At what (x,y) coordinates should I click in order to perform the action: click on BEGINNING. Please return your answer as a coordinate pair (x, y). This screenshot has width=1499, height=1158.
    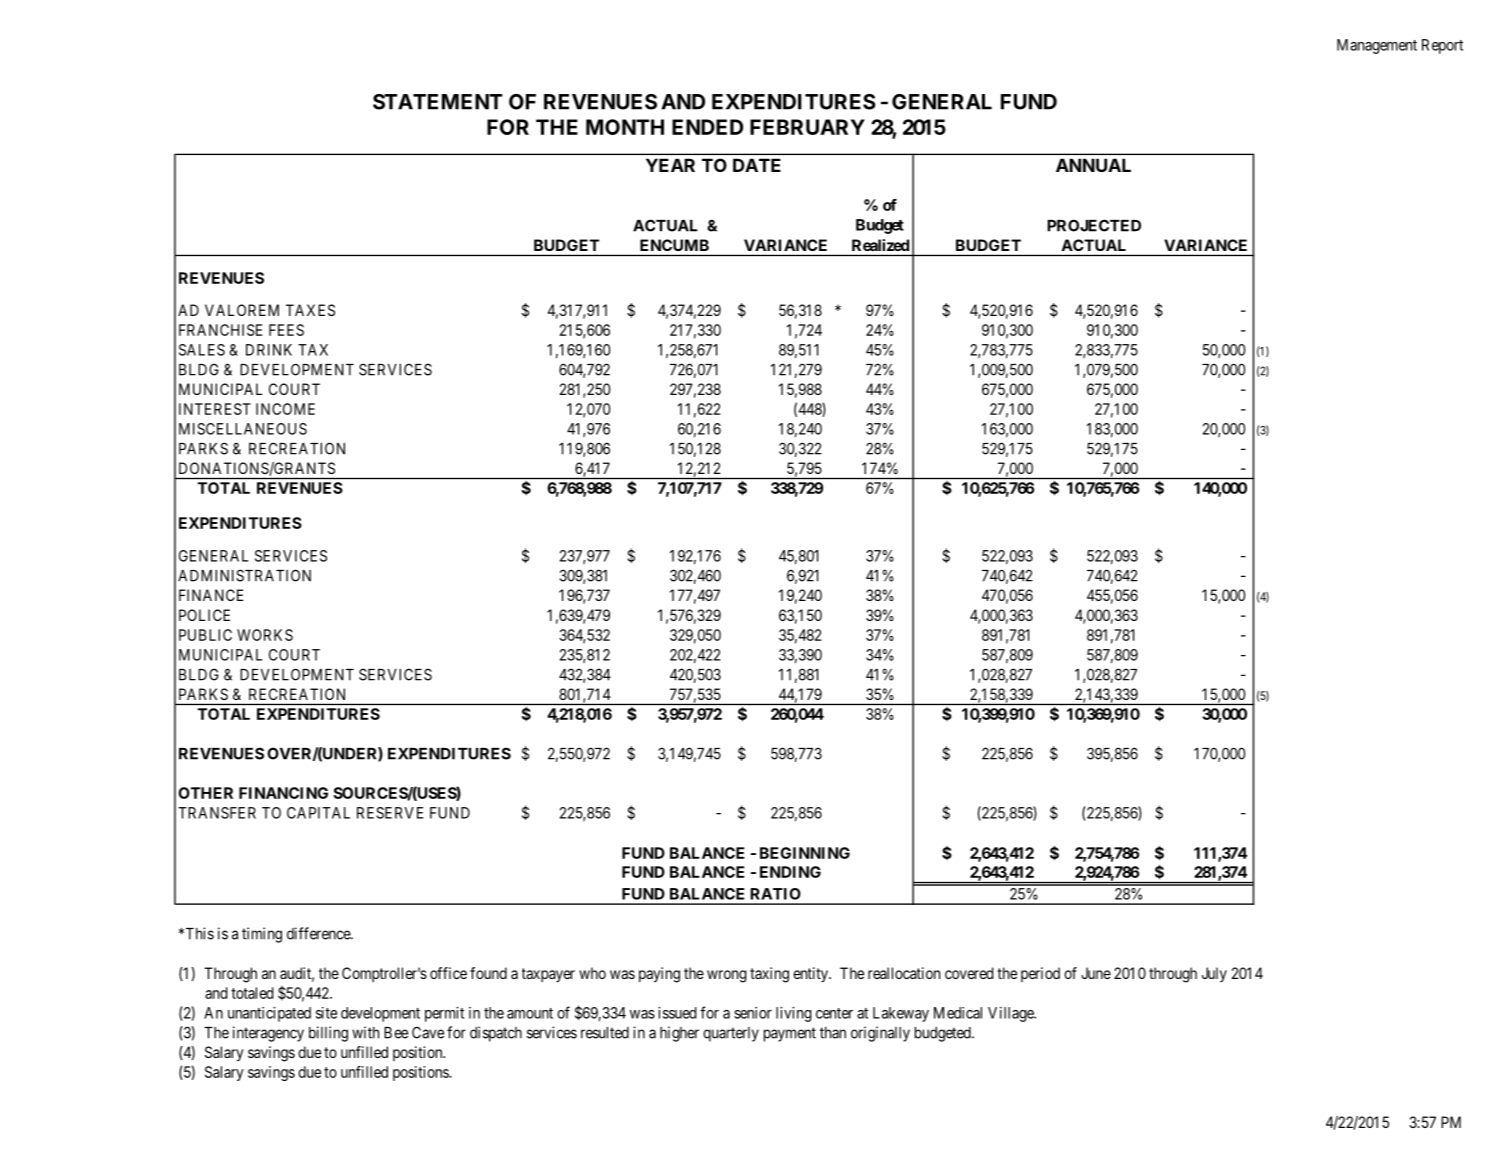
    Looking at the image, I should click on (805, 853).
